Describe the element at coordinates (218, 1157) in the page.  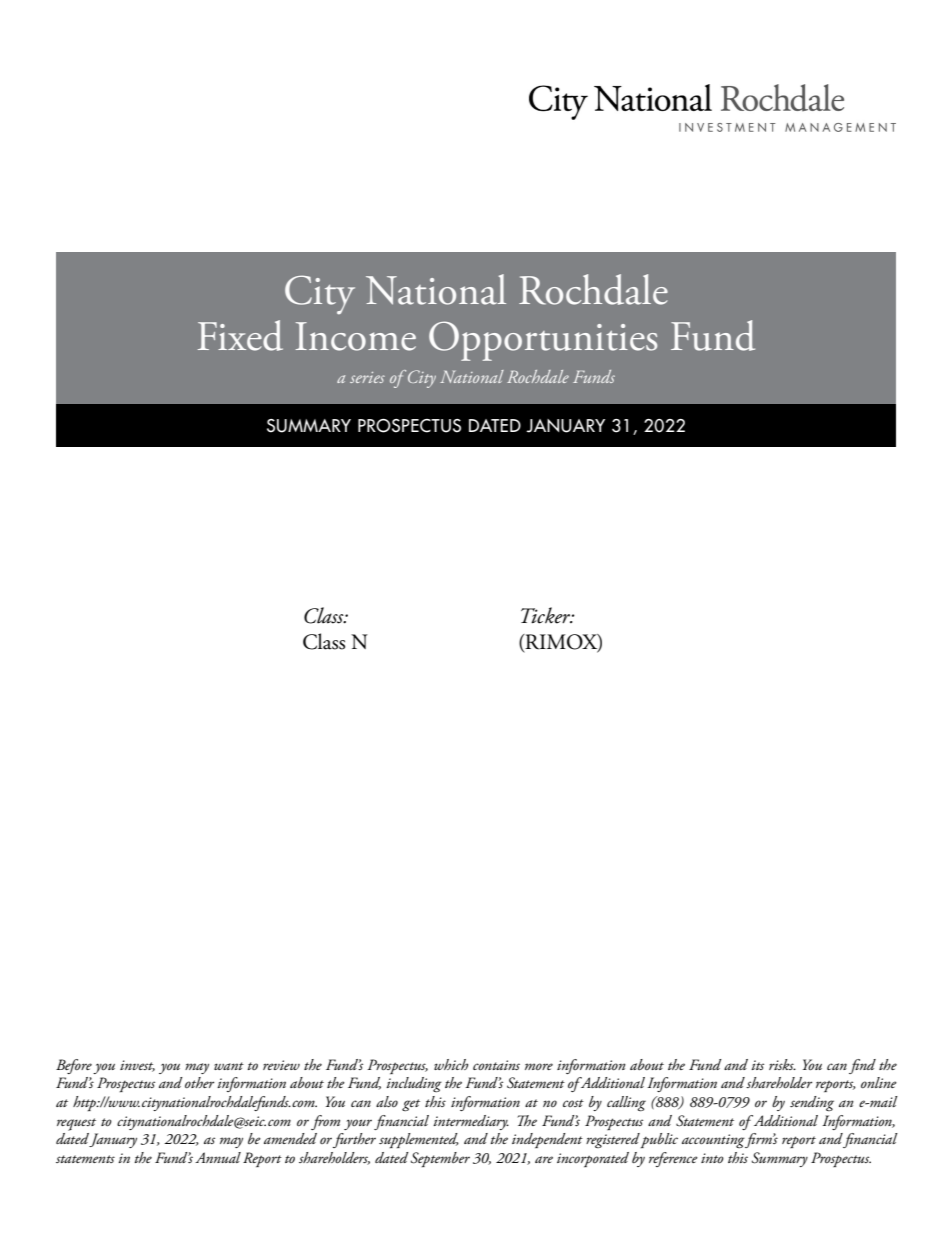
I see `Annual` at that location.
